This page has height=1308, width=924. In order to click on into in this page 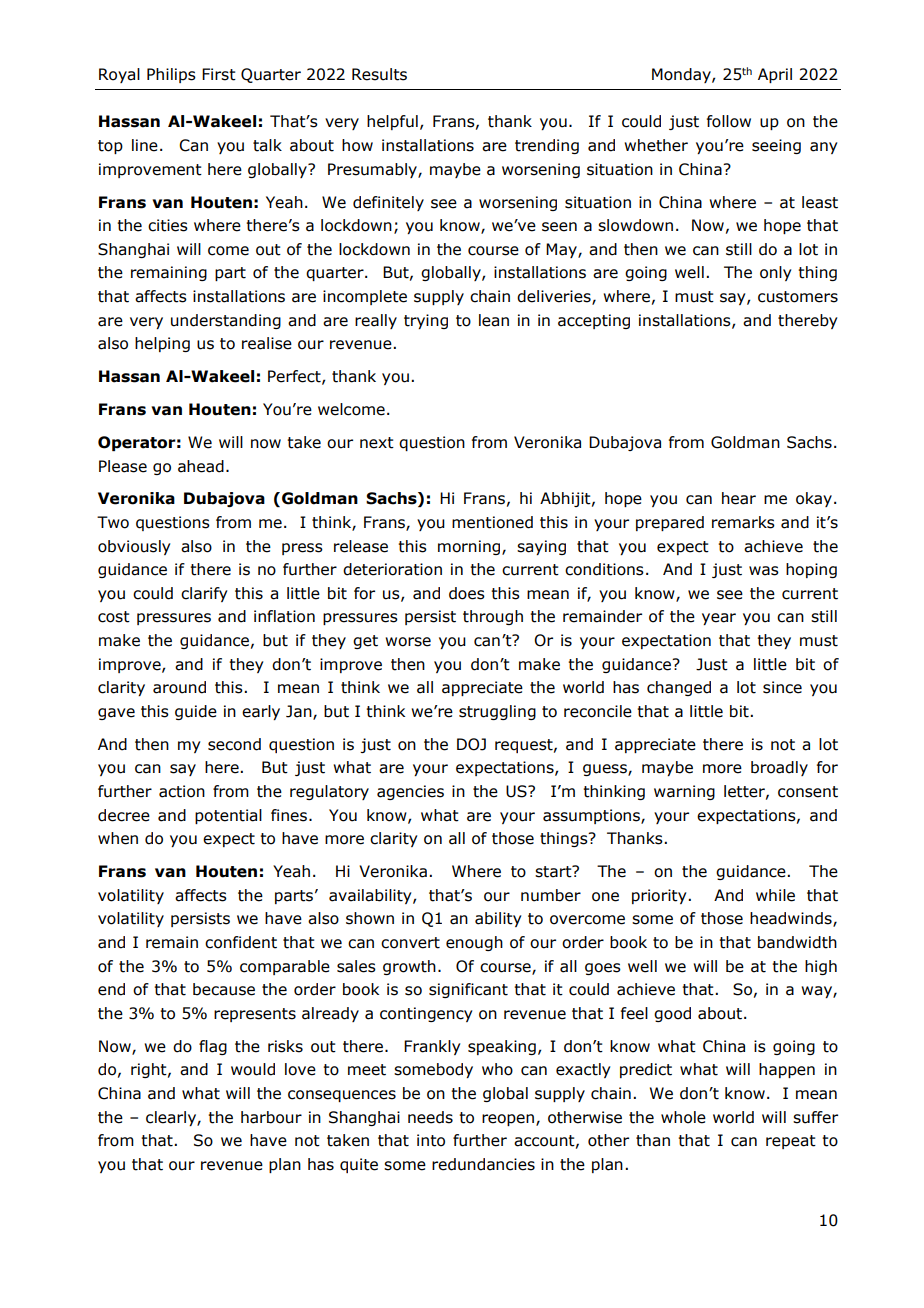, I will do `click(431, 1140)`.
